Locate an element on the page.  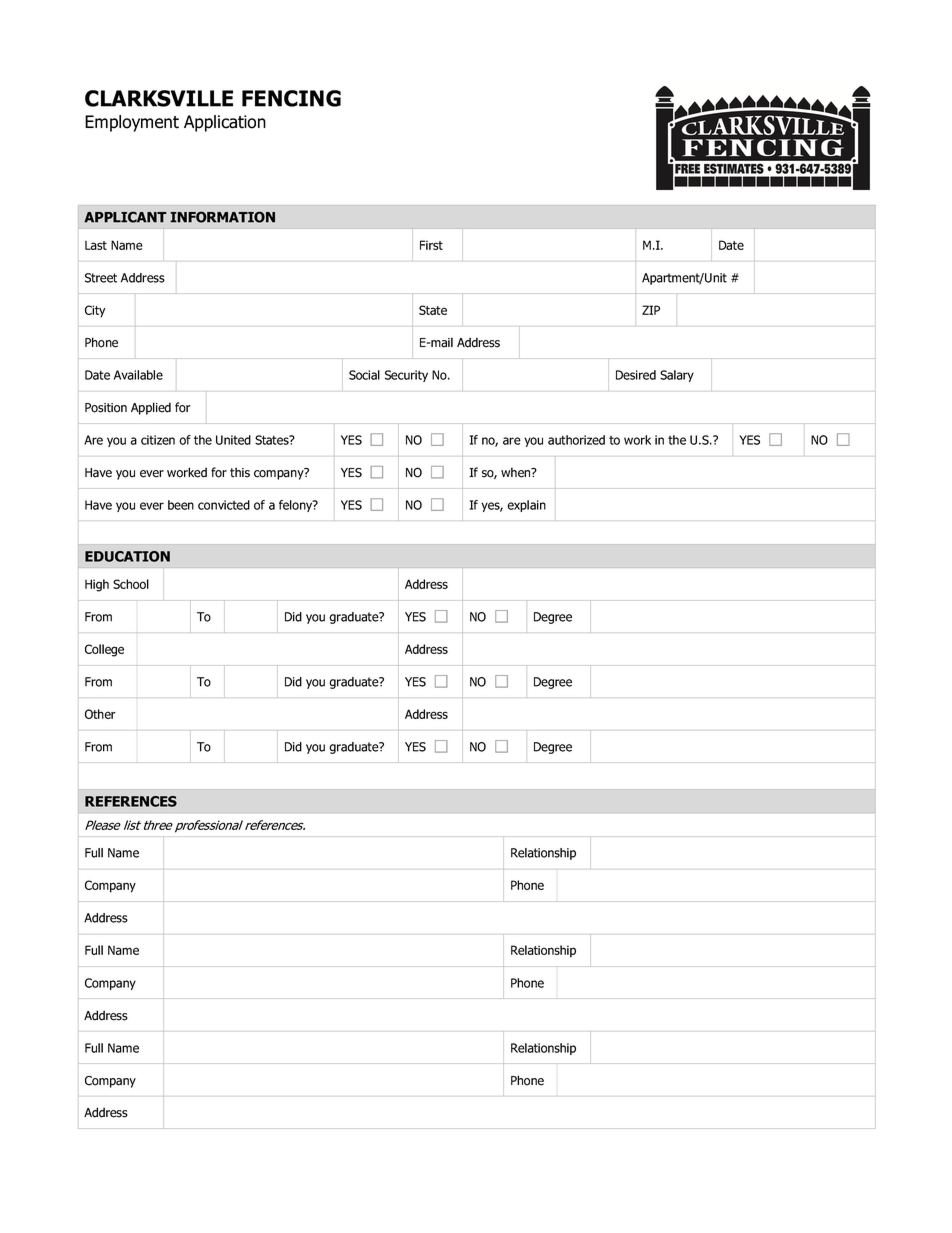
First is located at coordinates (431, 245).
